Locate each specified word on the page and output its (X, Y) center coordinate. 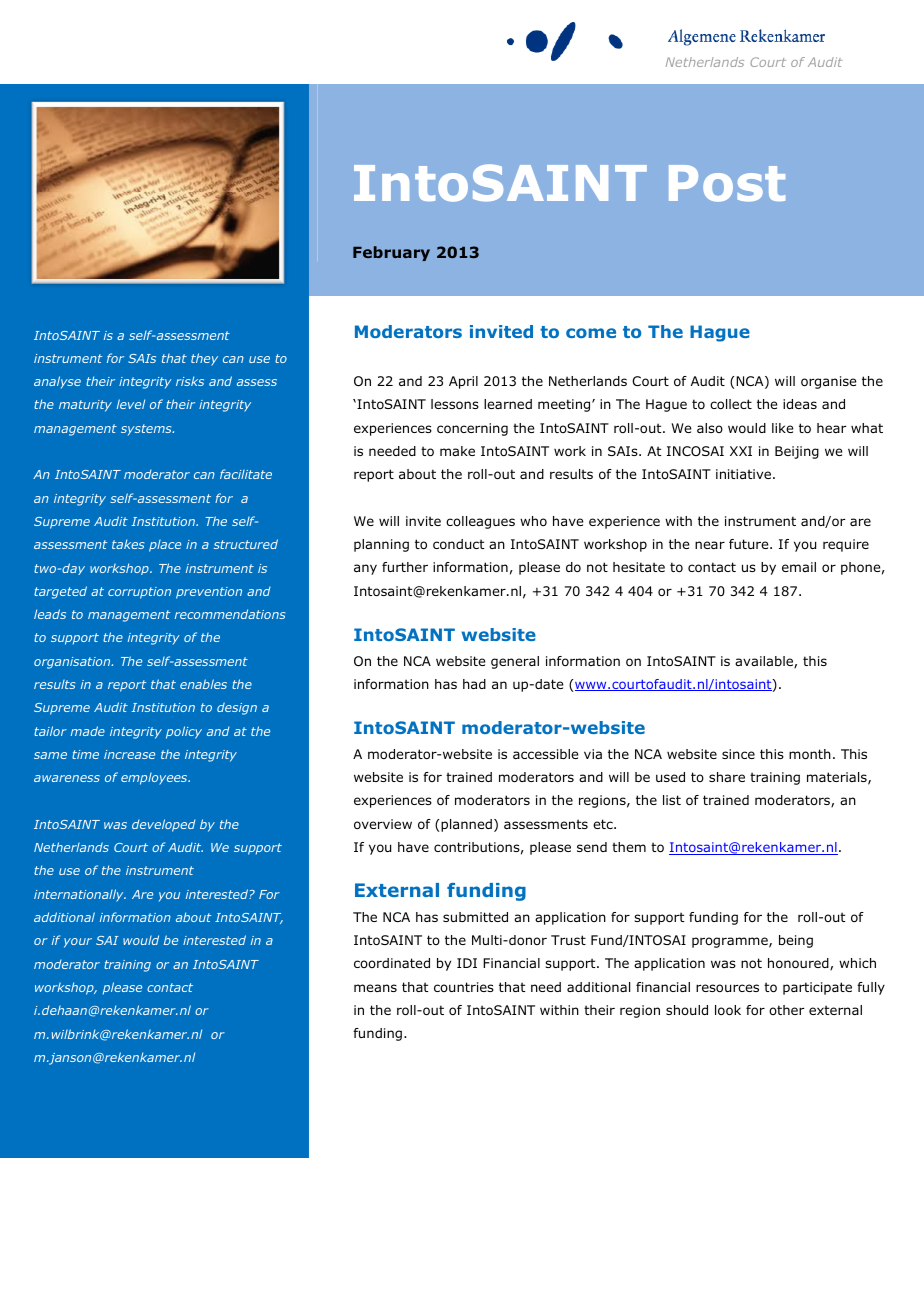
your (78, 943)
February (391, 253)
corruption (139, 593)
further (405, 567)
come (591, 333)
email (799, 567)
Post (727, 183)
